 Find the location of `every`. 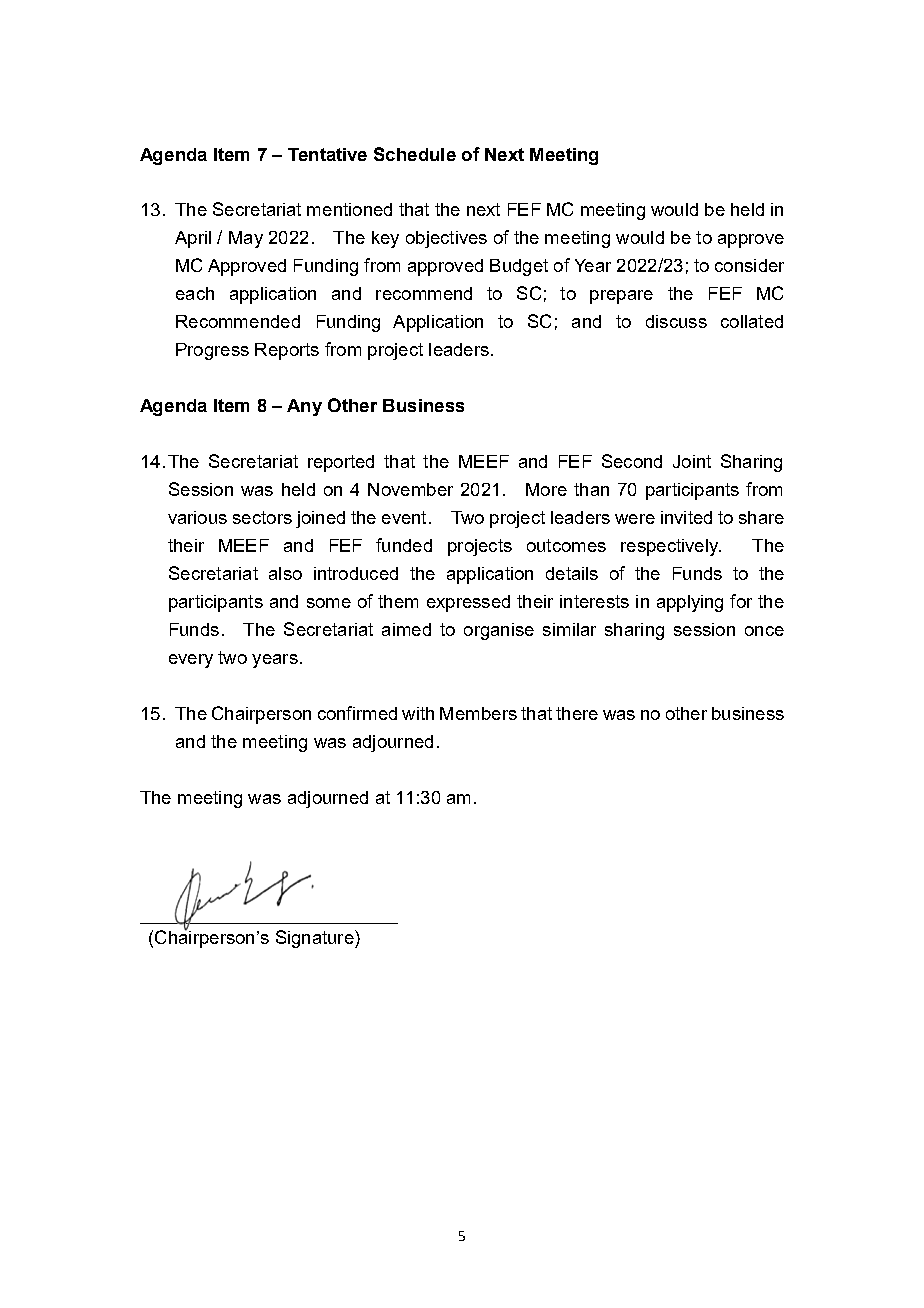

every is located at coordinates (191, 661).
